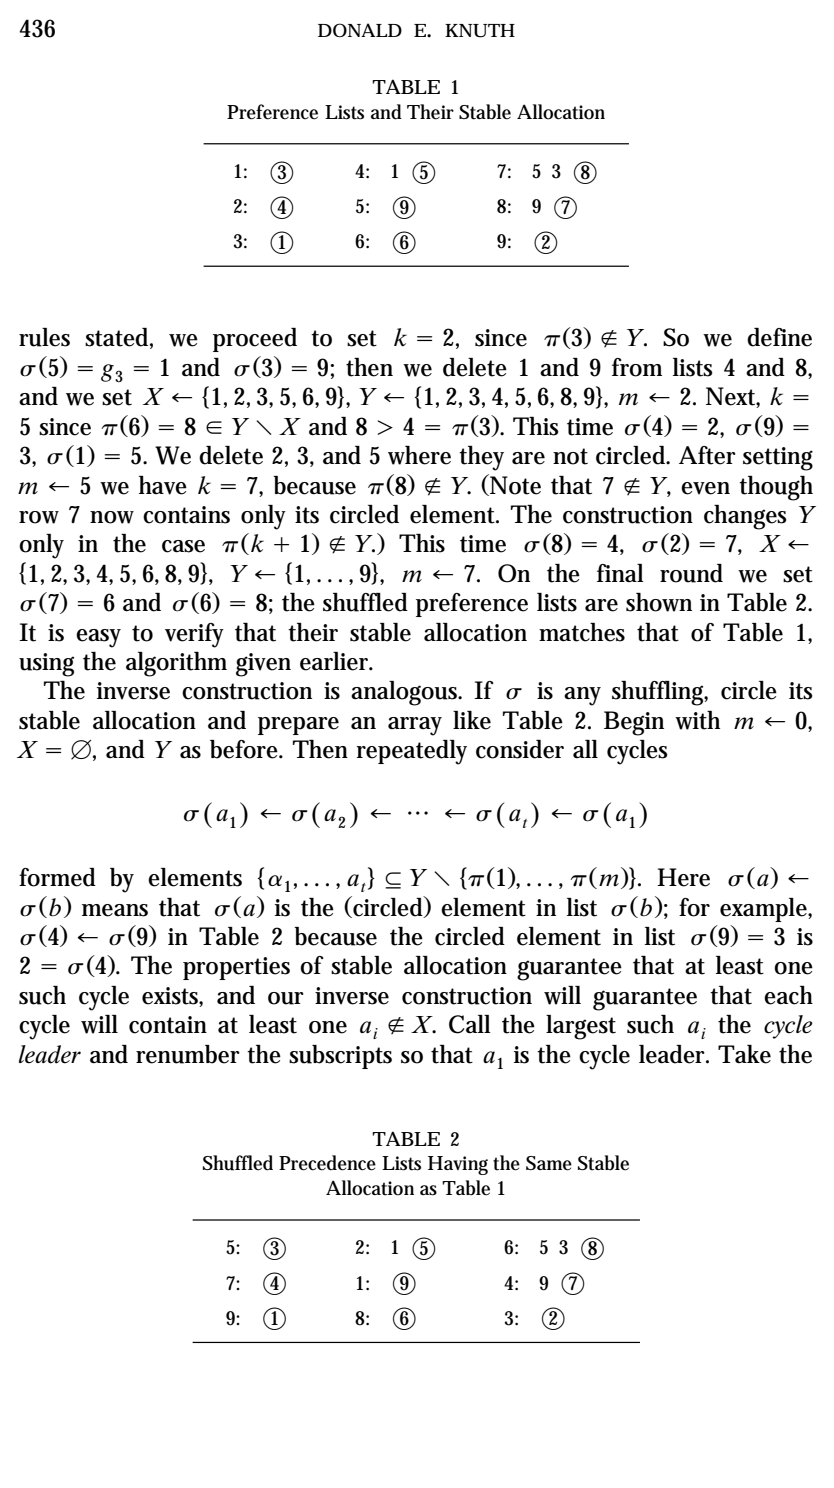 Image resolution: width=834 pixels, height=1488 pixels. I want to click on define, so click(779, 337).
